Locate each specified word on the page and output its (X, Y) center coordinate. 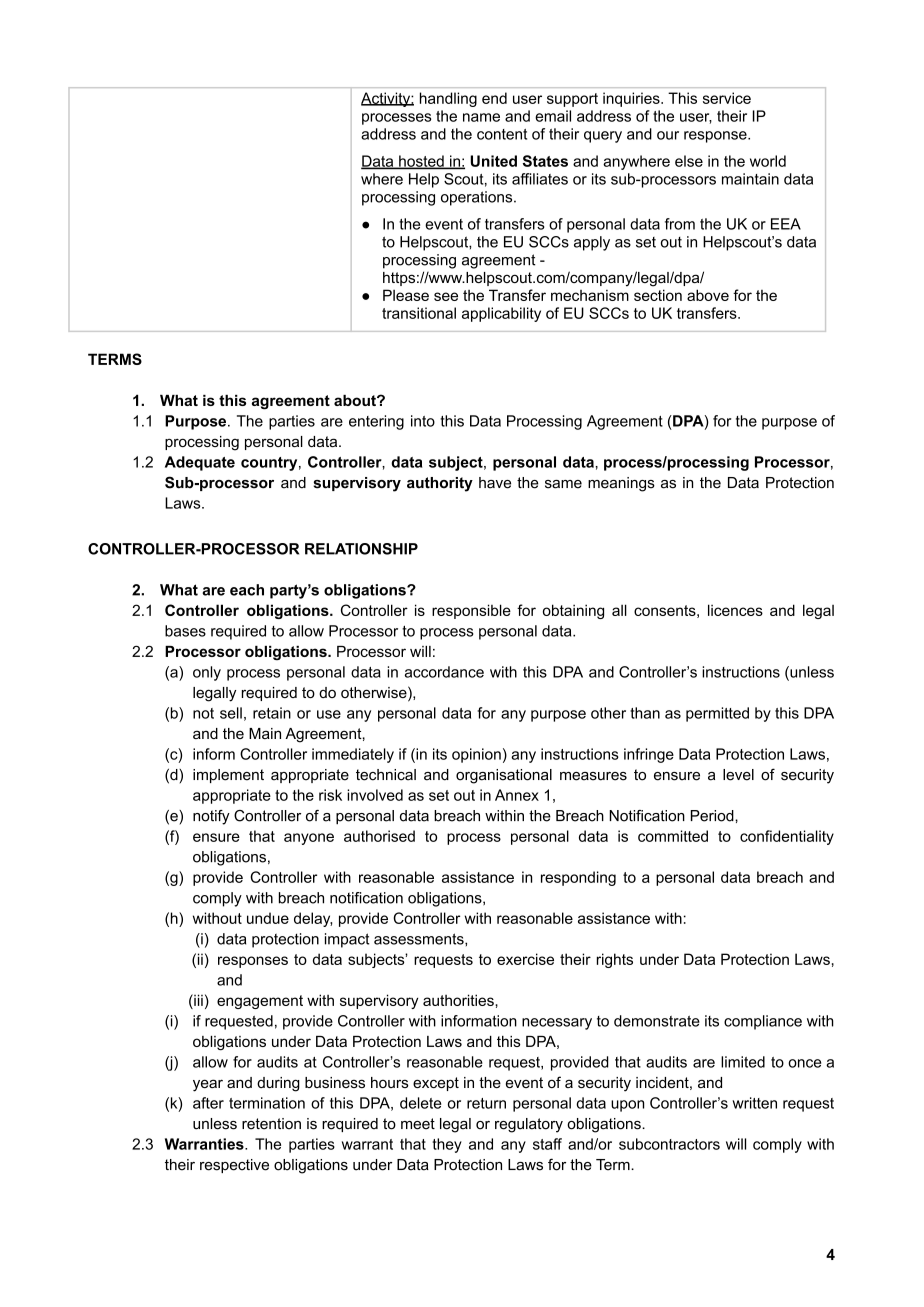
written (754, 1103)
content (502, 134)
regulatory (529, 1125)
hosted (421, 162)
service (727, 98)
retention (271, 1124)
